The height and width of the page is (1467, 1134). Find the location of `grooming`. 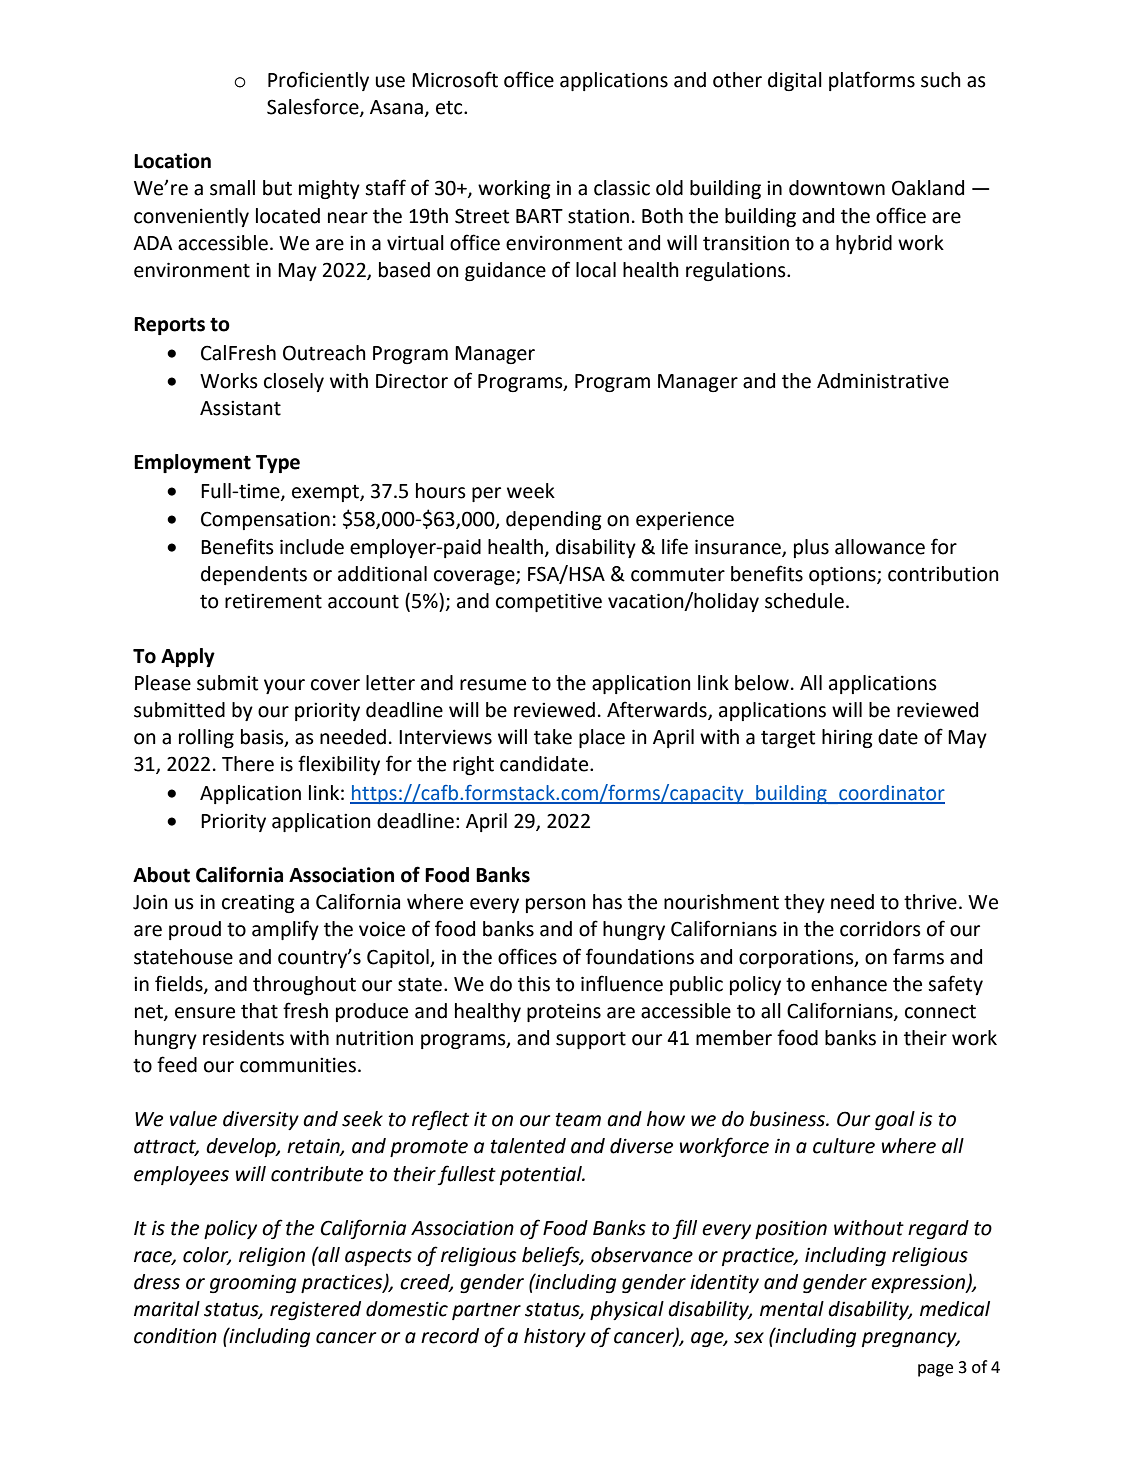

grooming is located at coordinates (253, 1284).
